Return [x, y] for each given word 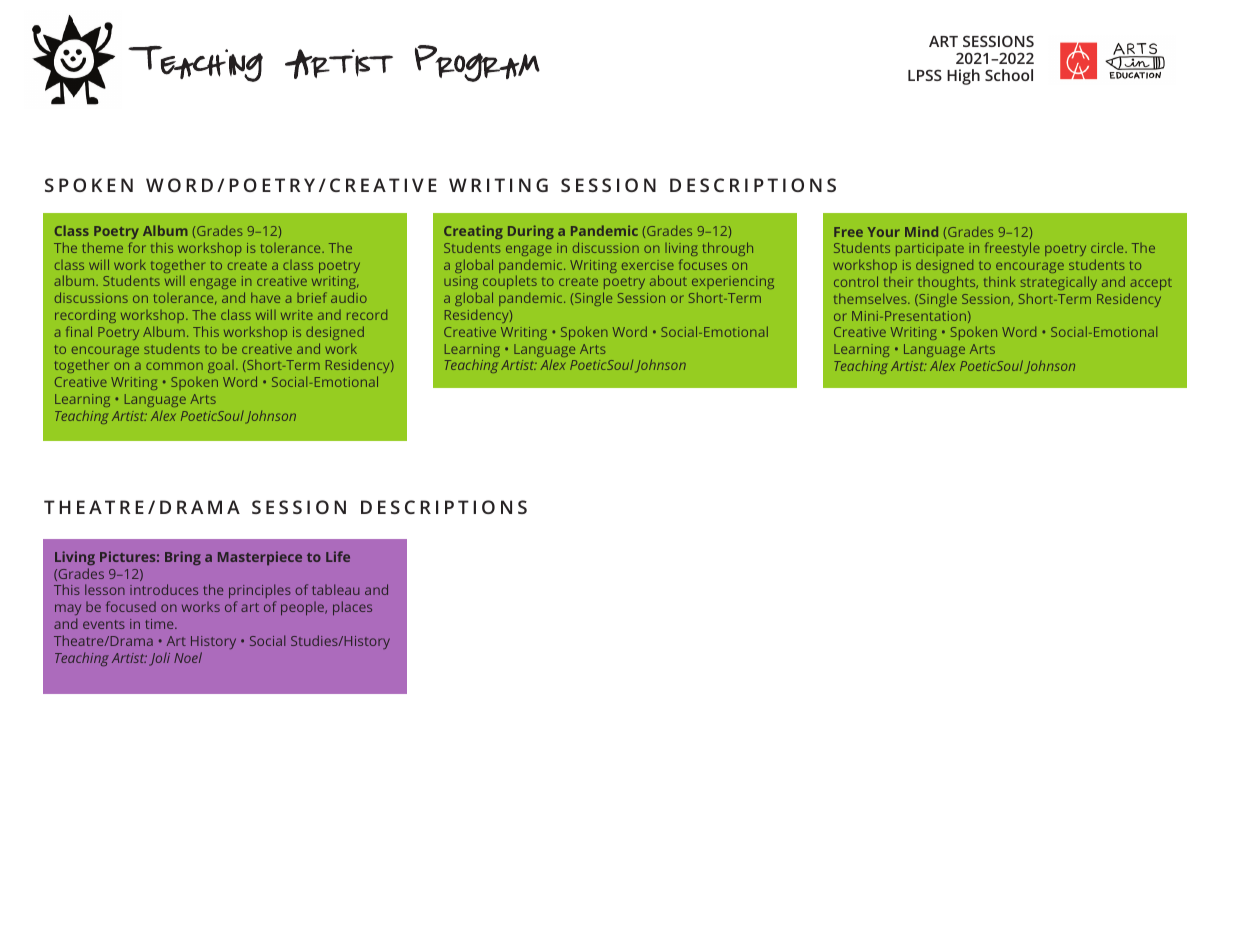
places [352, 608]
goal [221, 366]
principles [260, 593]
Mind [921, 231]
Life [338, 556]
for [137, 247]
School [1009, 75]
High [963, 77]
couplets [510, 284]
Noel [188, 657]
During [531, 232]
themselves [871, 298]
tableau [335, 589]
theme [102, 247]
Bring [183, 558]
